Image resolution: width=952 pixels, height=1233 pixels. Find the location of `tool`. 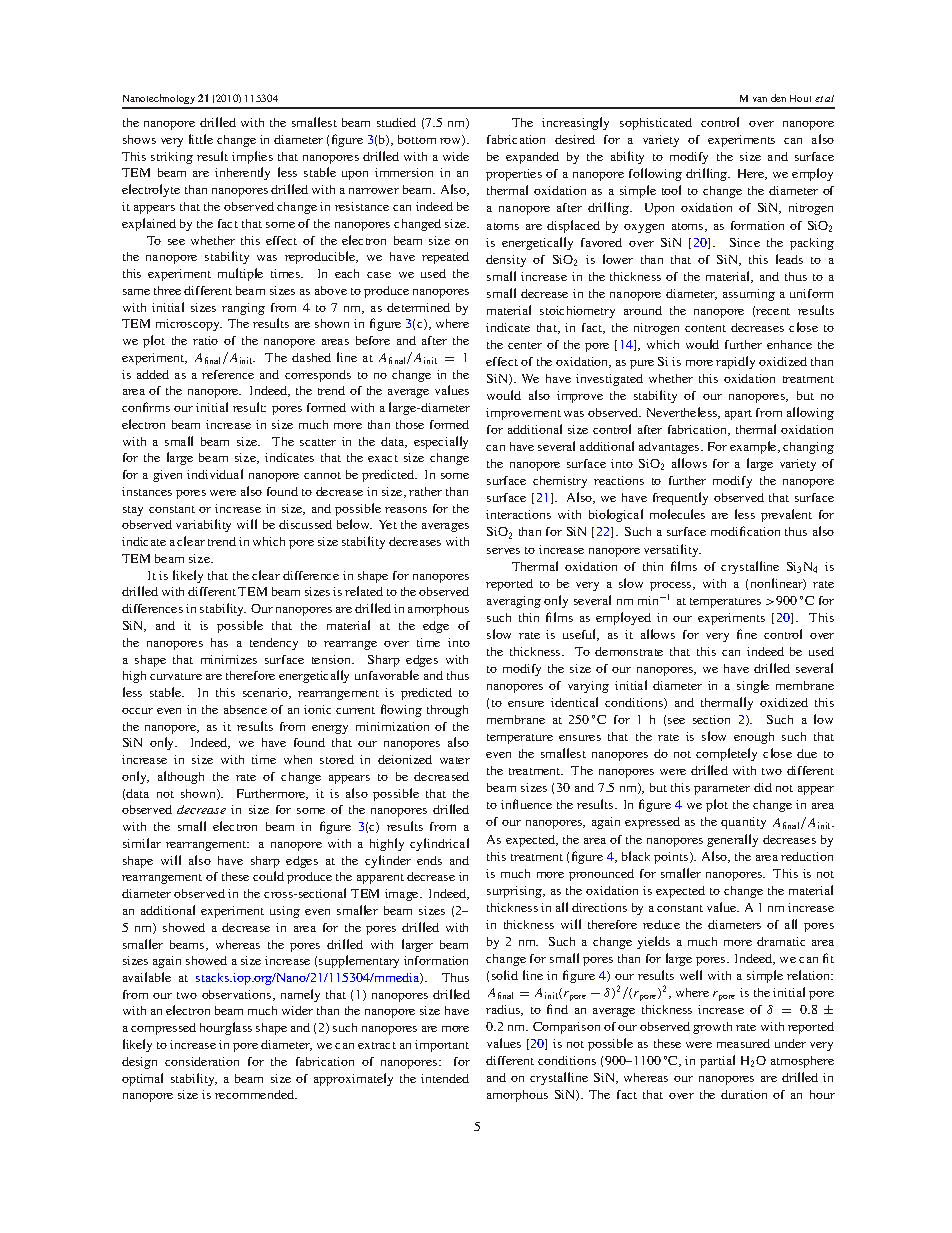

tool is located at coordinates (671, 190).
